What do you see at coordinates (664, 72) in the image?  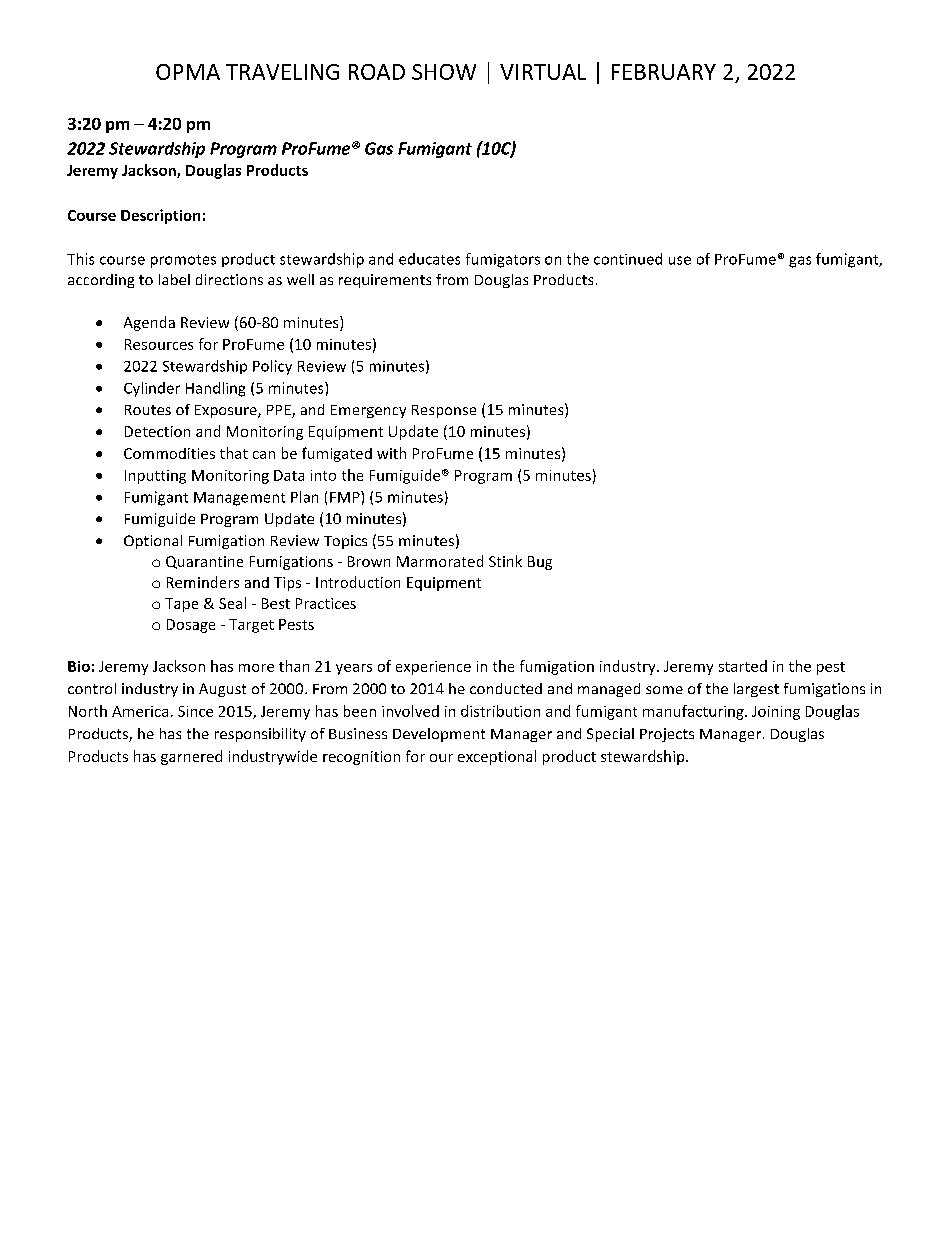 I see `FEBRUARY` at bounding box center [664, 72].
